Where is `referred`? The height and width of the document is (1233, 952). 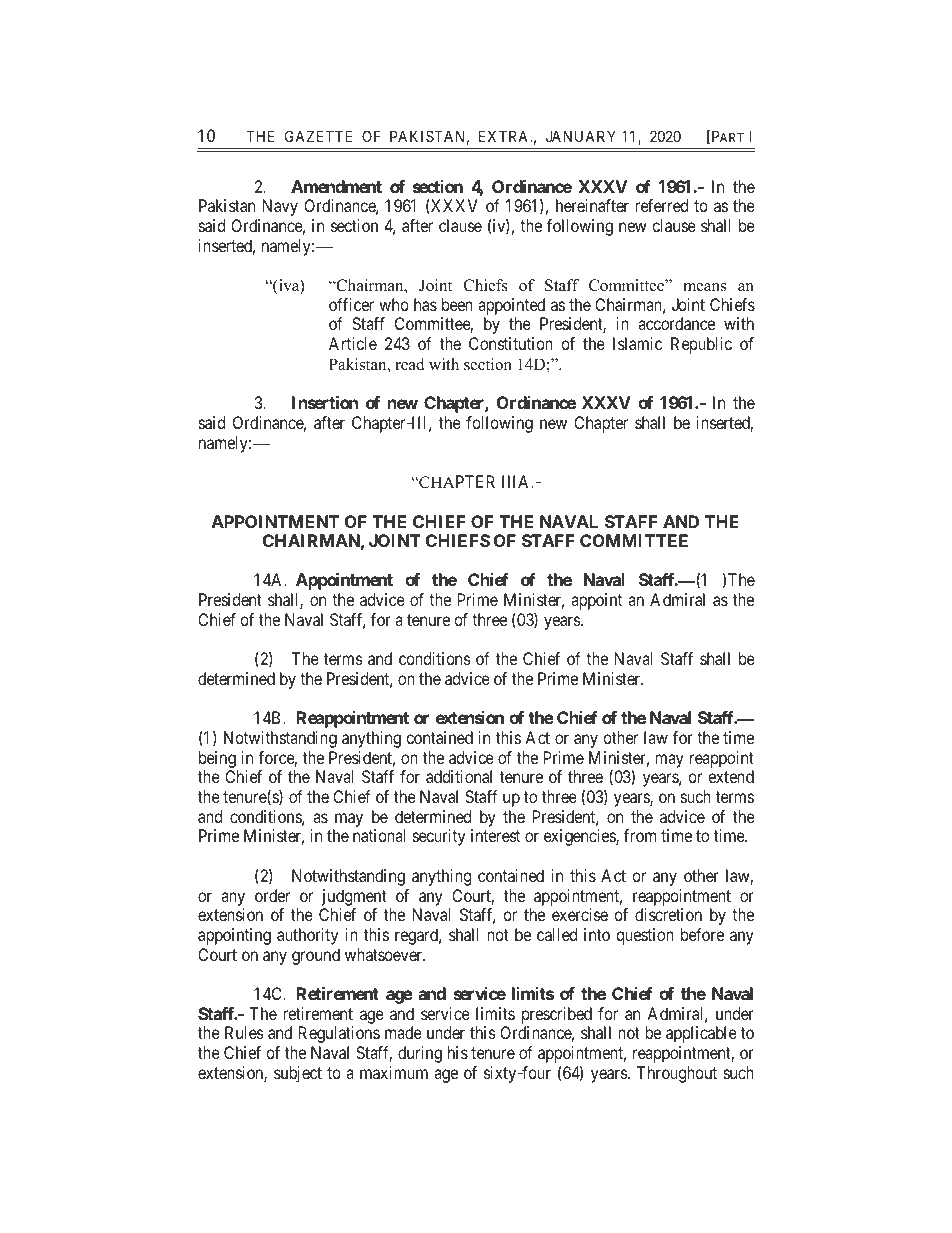 referred is located at coordinates (661, 205).
